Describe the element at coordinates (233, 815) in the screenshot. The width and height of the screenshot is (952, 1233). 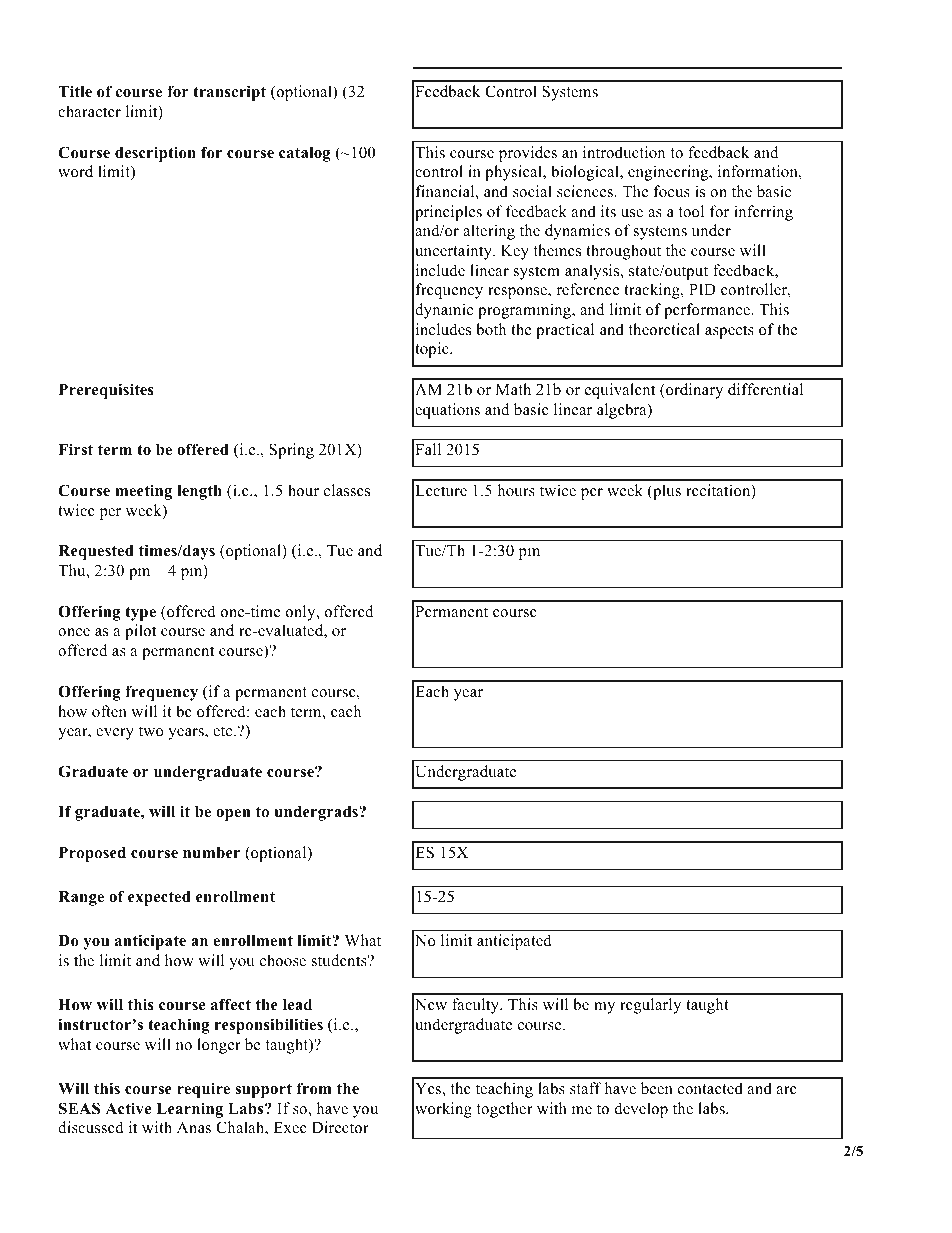
I see `open` at that location.
